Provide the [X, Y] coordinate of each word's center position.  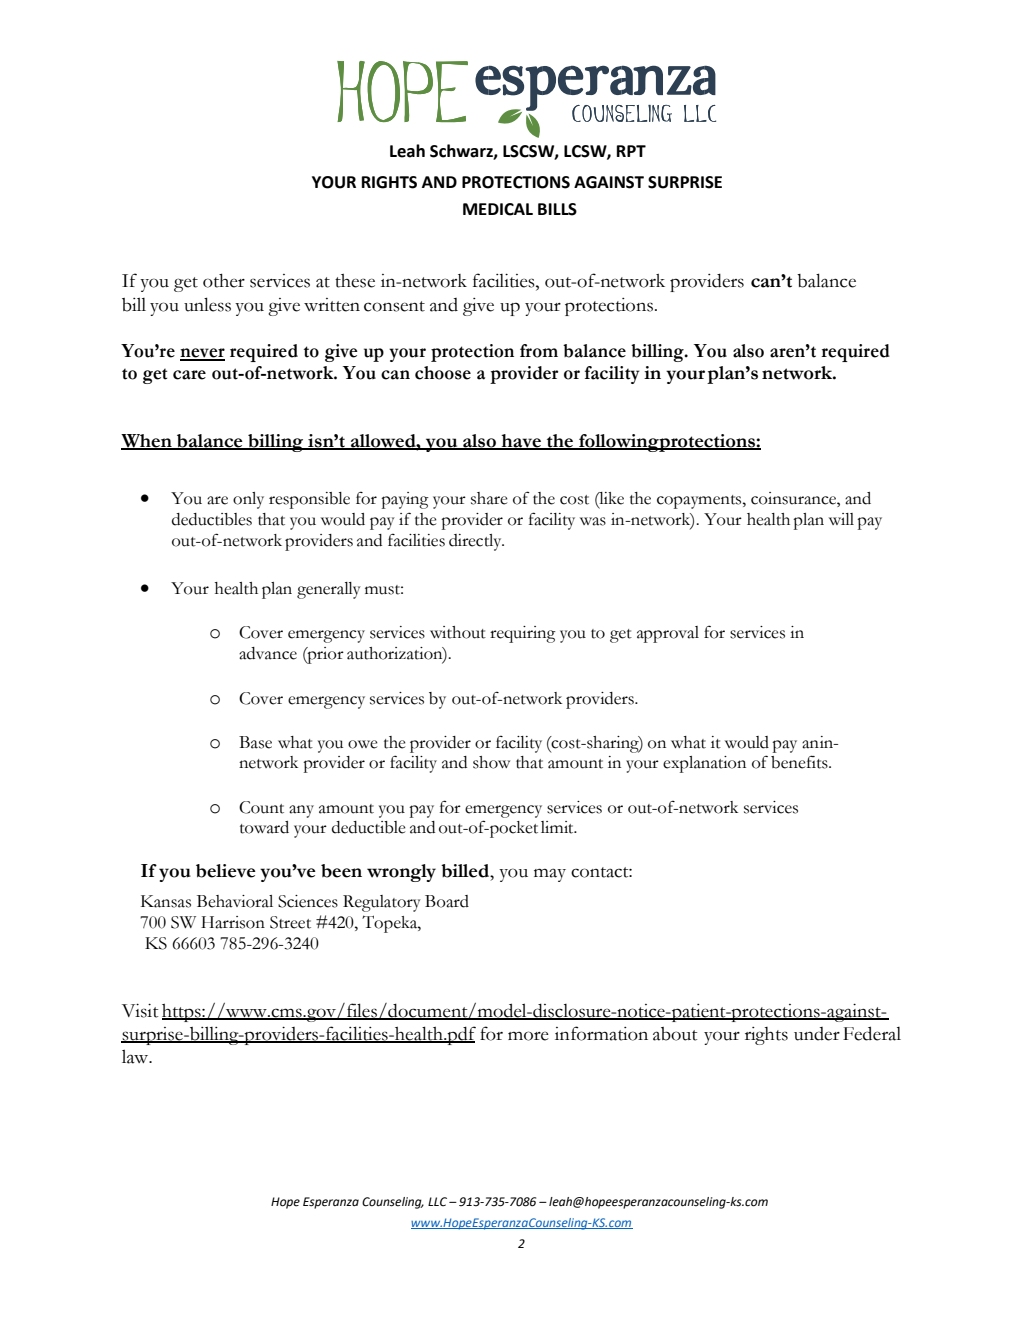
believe [226, 871]
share [489, 498]
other [224, 280]
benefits [800, 762]
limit [558, 827]
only [248, 500]
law [136, 1056]
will [841, 519]
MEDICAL [498, 209]
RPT [631, 151]
